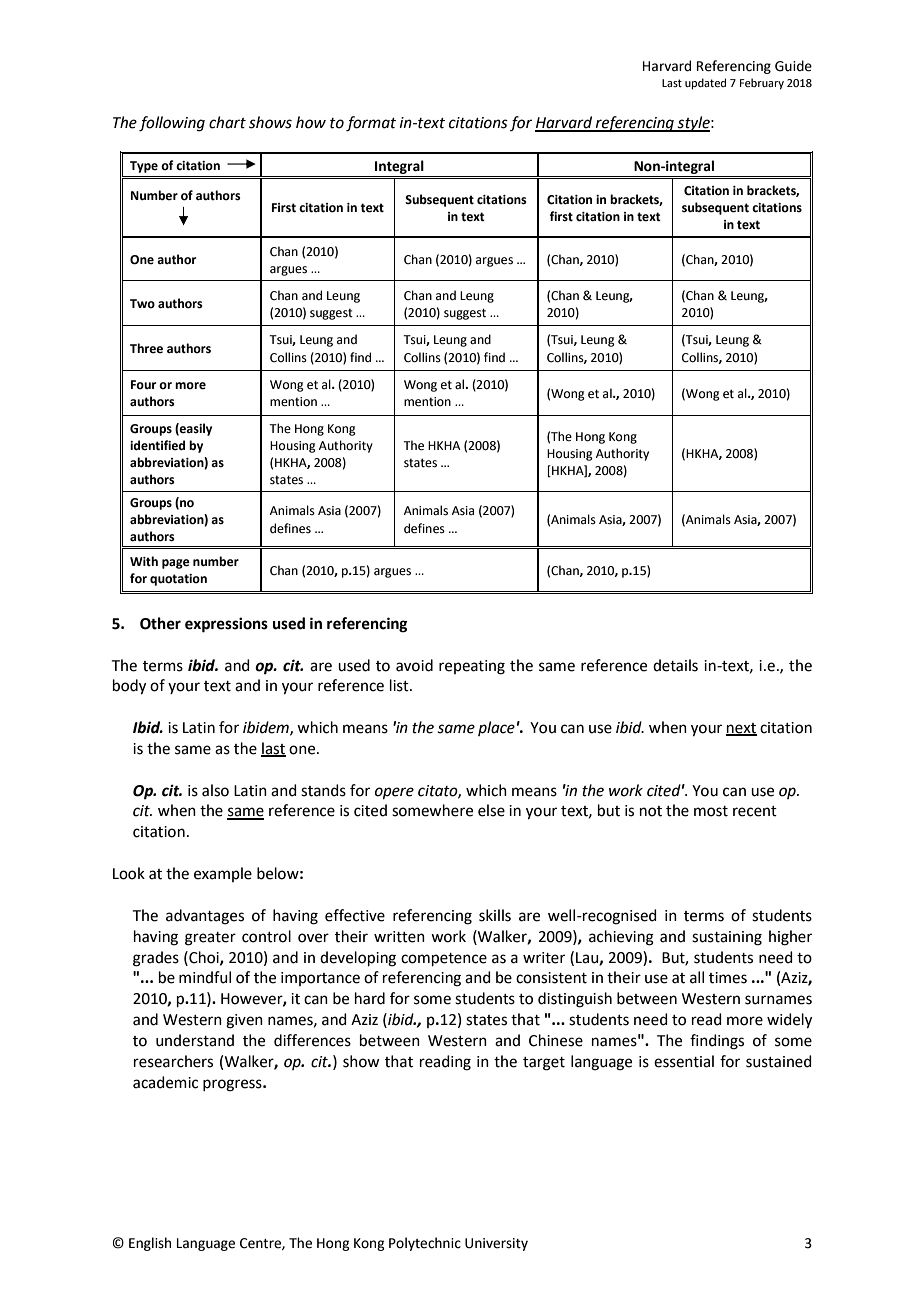 The width and height of the document is (924, 1308). Describe the element at coordinates (143, 385) in the document. I see `Four` at that location.
